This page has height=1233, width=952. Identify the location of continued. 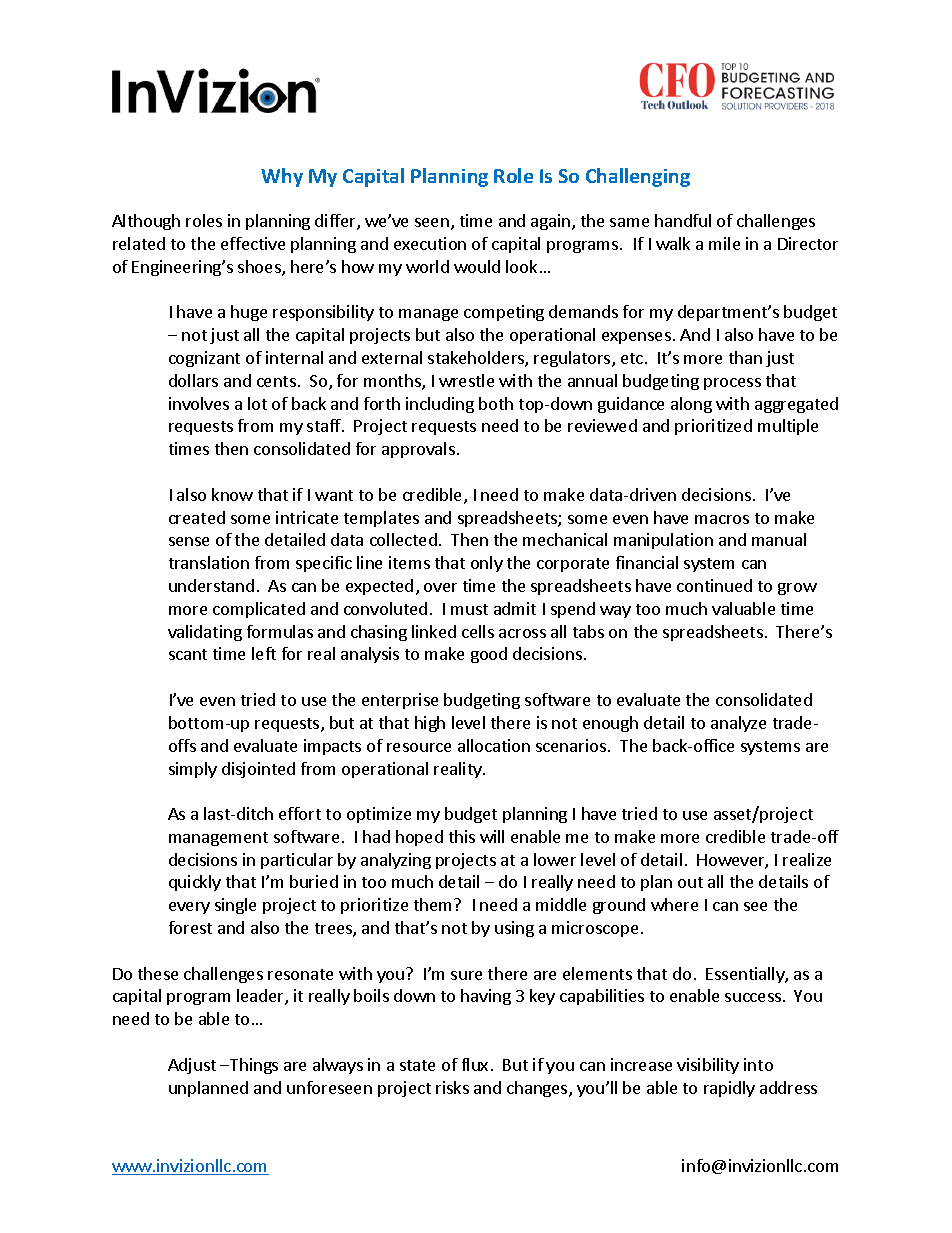
(714, 585).
